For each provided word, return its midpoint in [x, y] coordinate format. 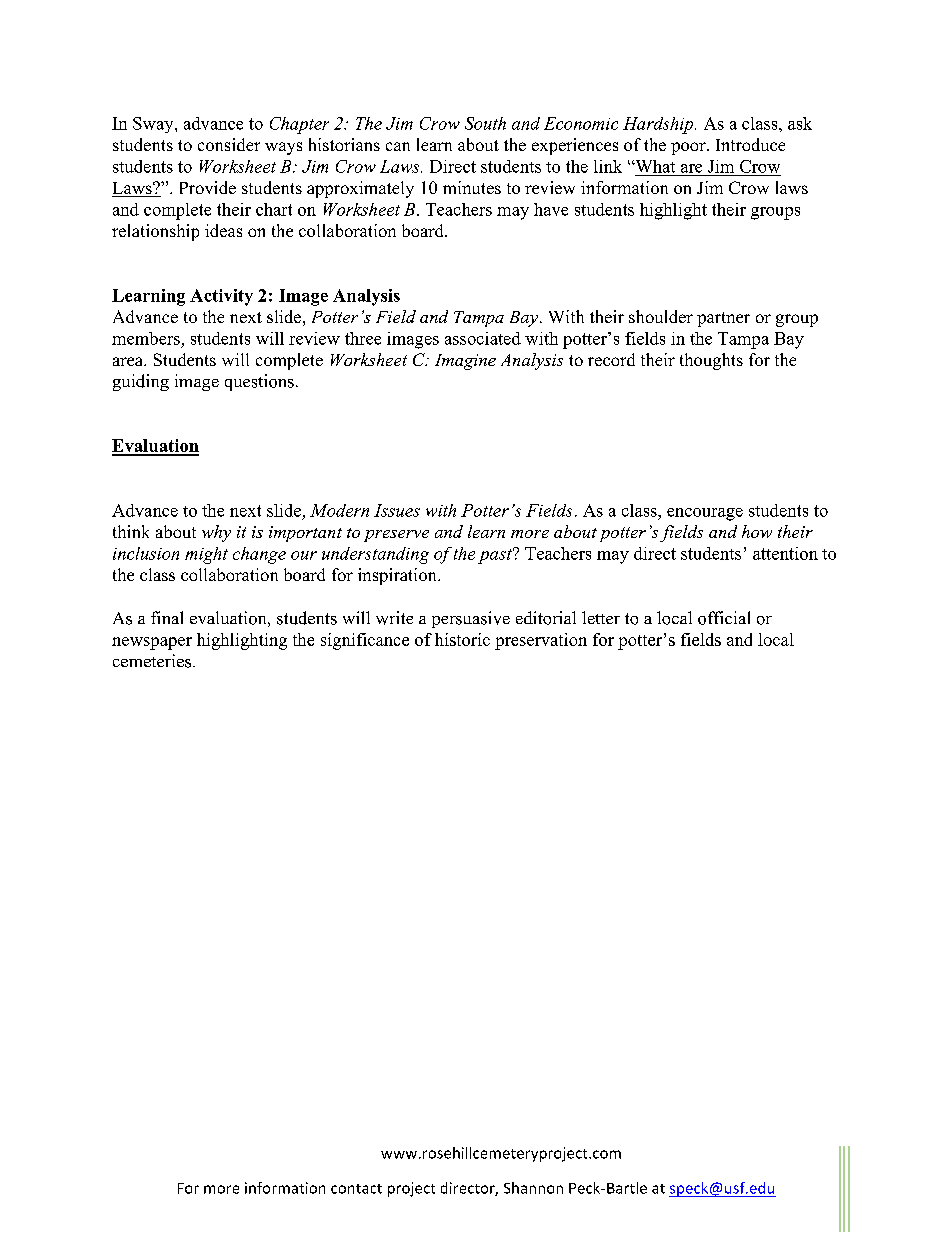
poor [689, 148]
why [216, 533]
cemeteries [153, 661]
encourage [705, 514]
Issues [397, 510]
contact [356, 1189]
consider [229, 144]
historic [462, 639]
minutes [472, 187]
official [724, 618]
